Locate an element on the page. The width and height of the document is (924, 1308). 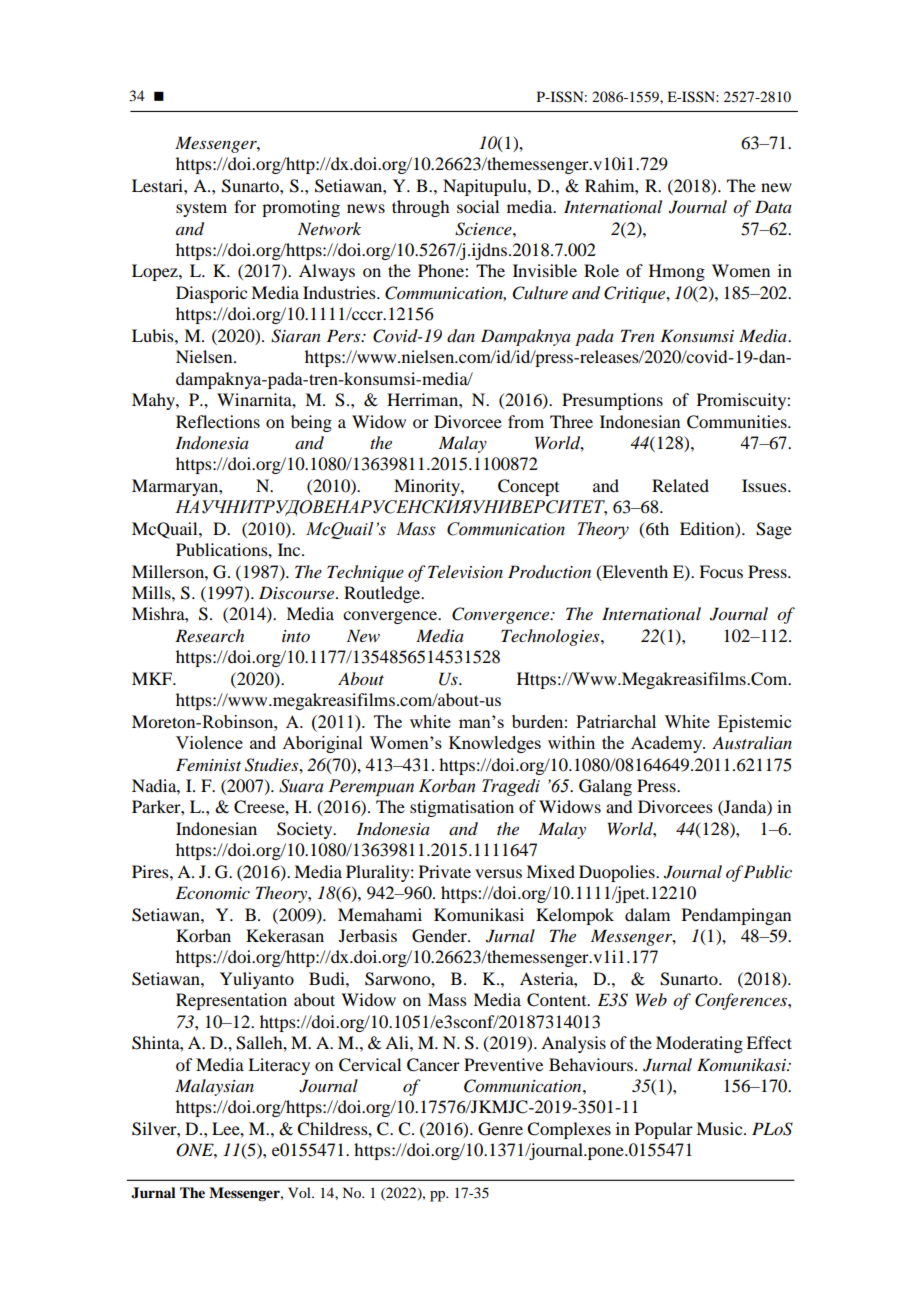
Vol is located at coordinates (300, 1192).
